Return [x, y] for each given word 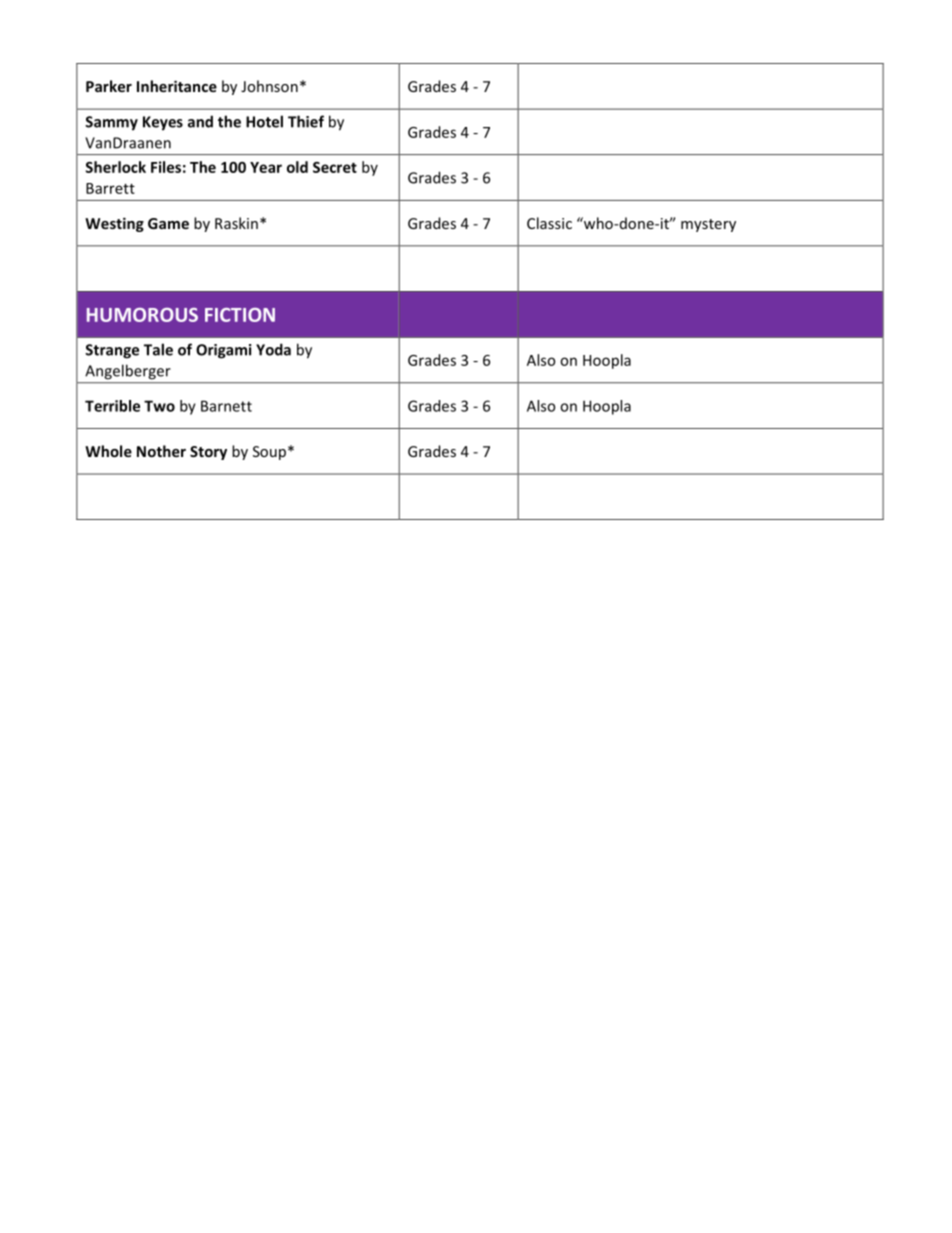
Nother [161, 451]
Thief [306, 121]
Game [168, 223]
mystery [708, 225]
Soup [269, 453]
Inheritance [177, 86]
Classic [549, 223]
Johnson [269, 86]
